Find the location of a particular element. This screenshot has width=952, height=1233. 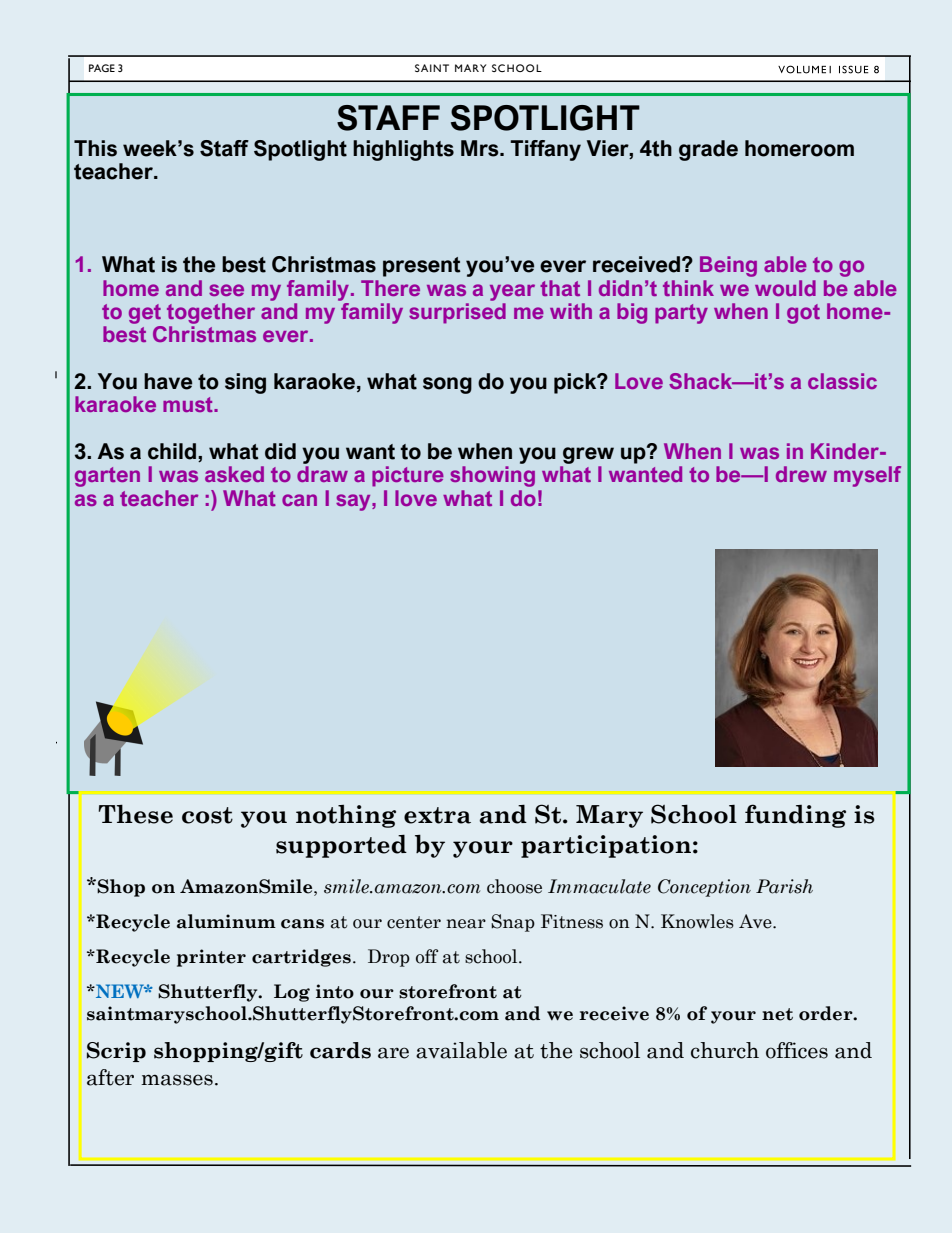

are is located at coordinates (393, 1053).
